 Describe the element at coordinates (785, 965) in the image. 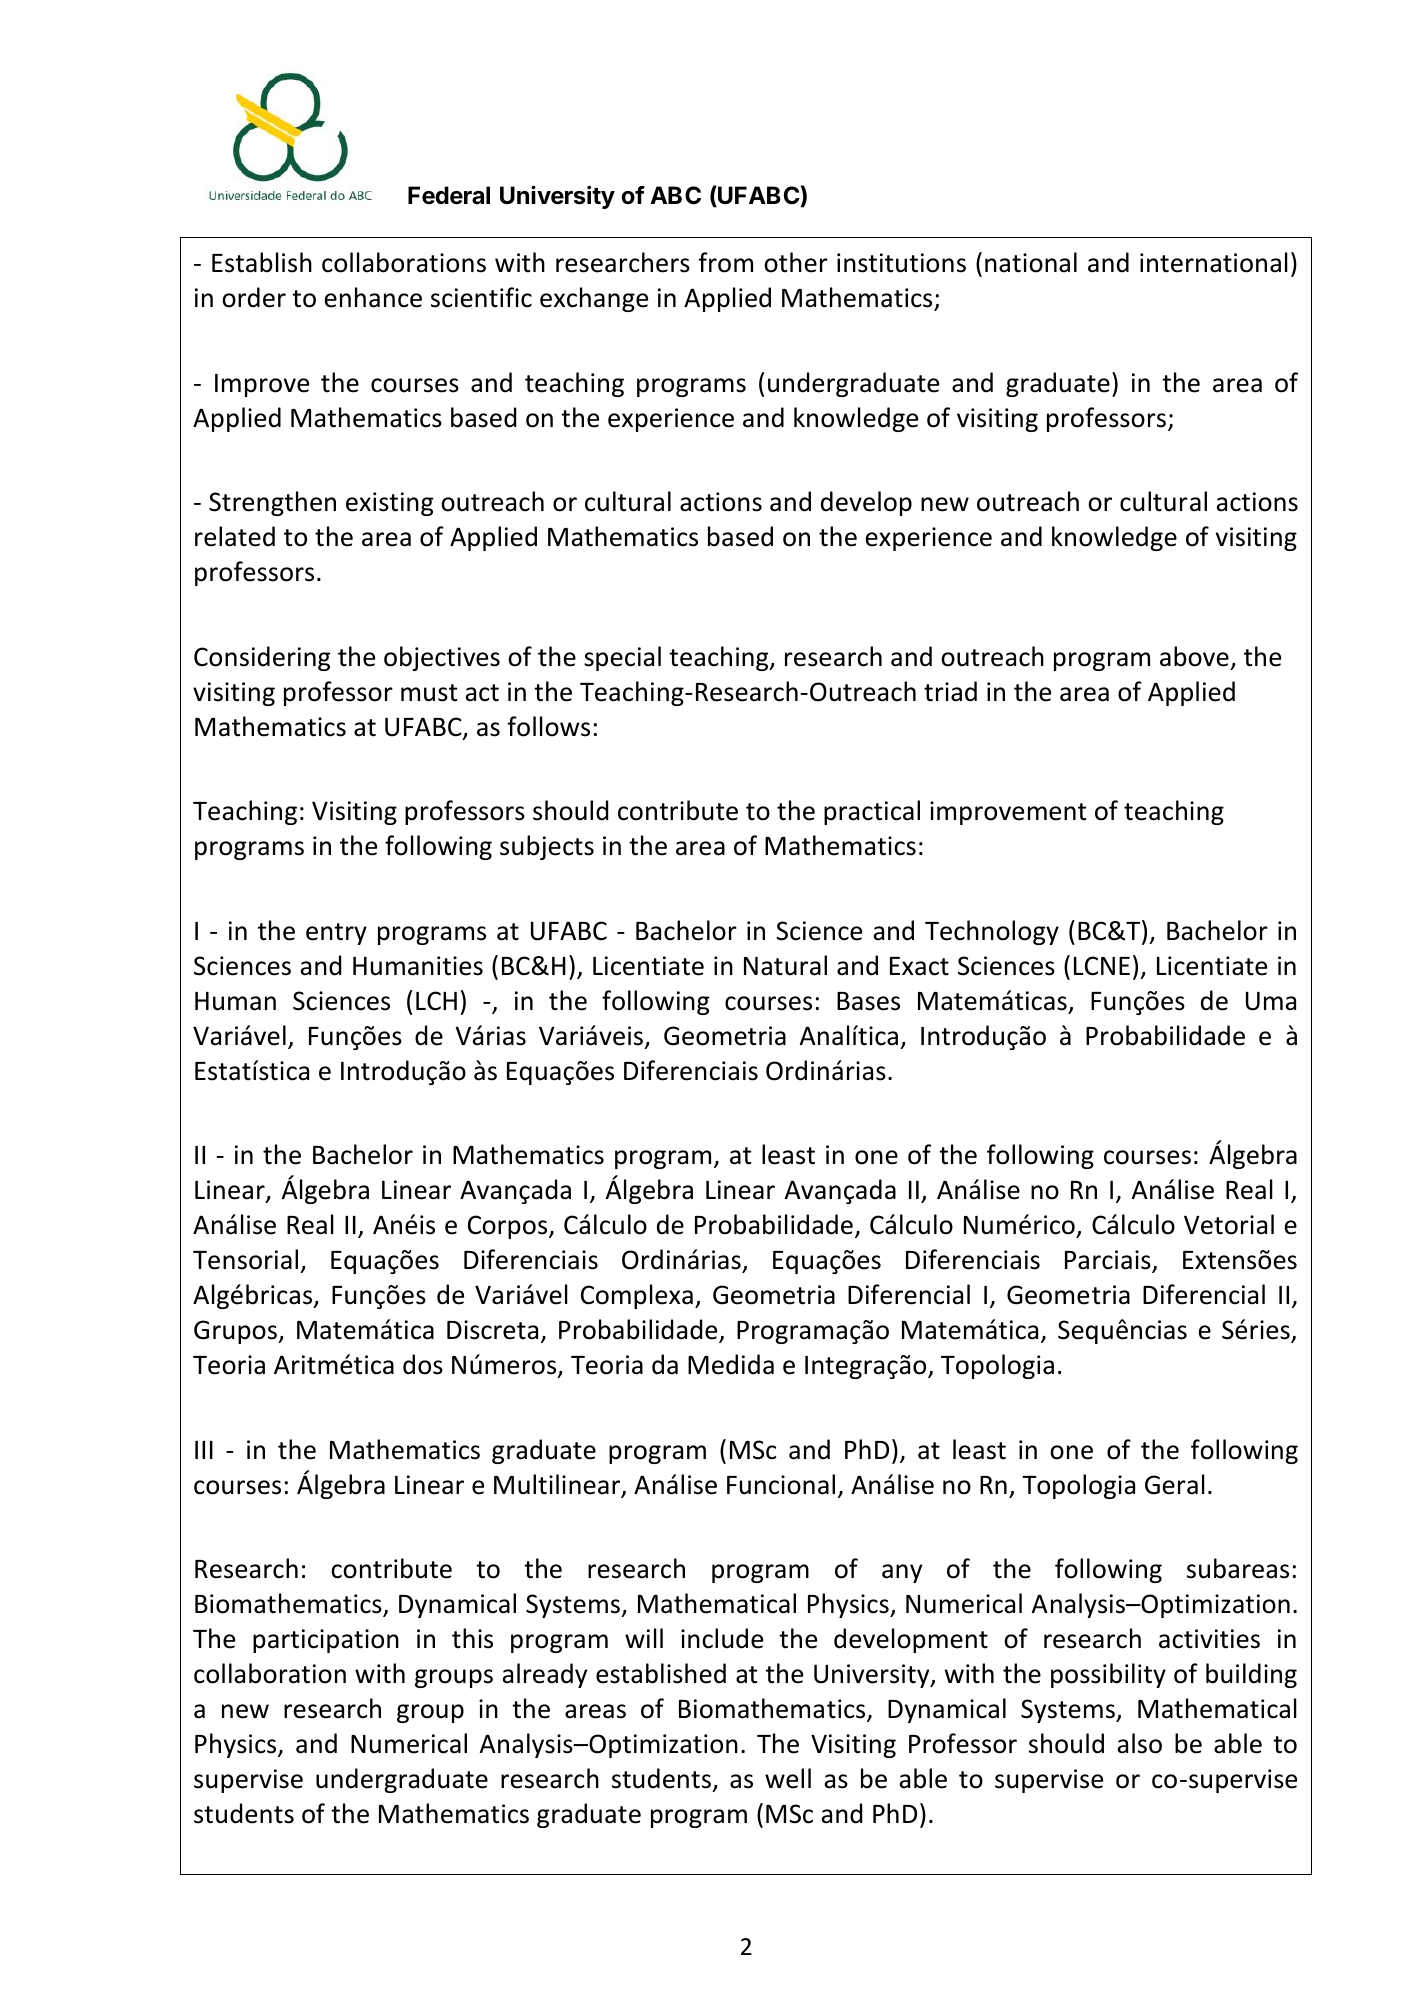

I see `Natural` at that location.
